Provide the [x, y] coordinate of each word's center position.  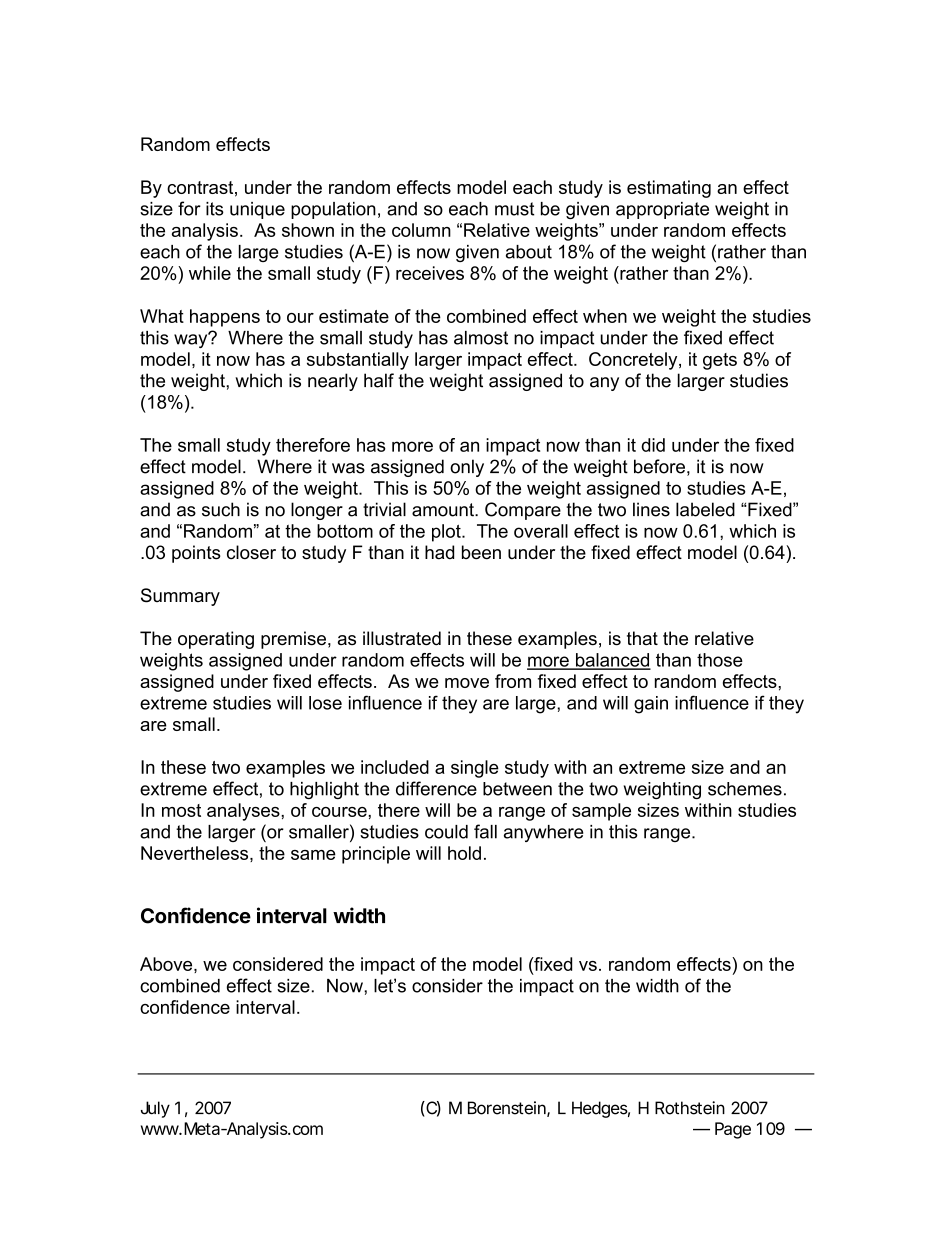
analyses [244, 812]
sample [601, 812]
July [155, 1109]
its [215, 209]
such [221, 509]
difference [436, 788]
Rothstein [690, 1108]
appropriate [662, 210]
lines [651, 509]
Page [733, 1130]
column [421, 230]
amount [444, 510]
